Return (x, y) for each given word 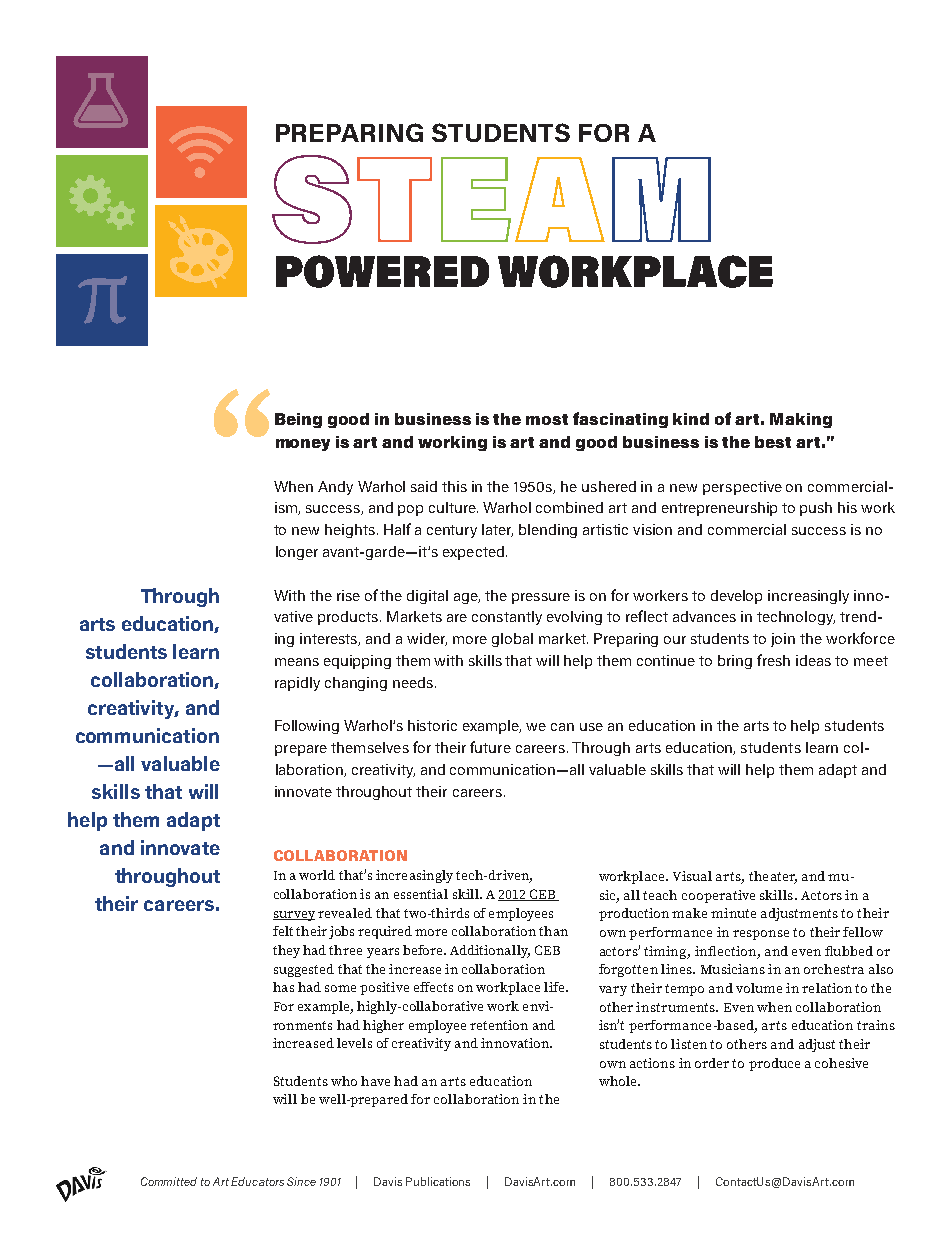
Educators (257, 1181)
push (816, 509)
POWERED (382, 271)
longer (297, 553)
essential (421, 894)
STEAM (491, 199)
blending (548, 531)
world (317, 875)
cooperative (718, 896)
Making (801, 420)
